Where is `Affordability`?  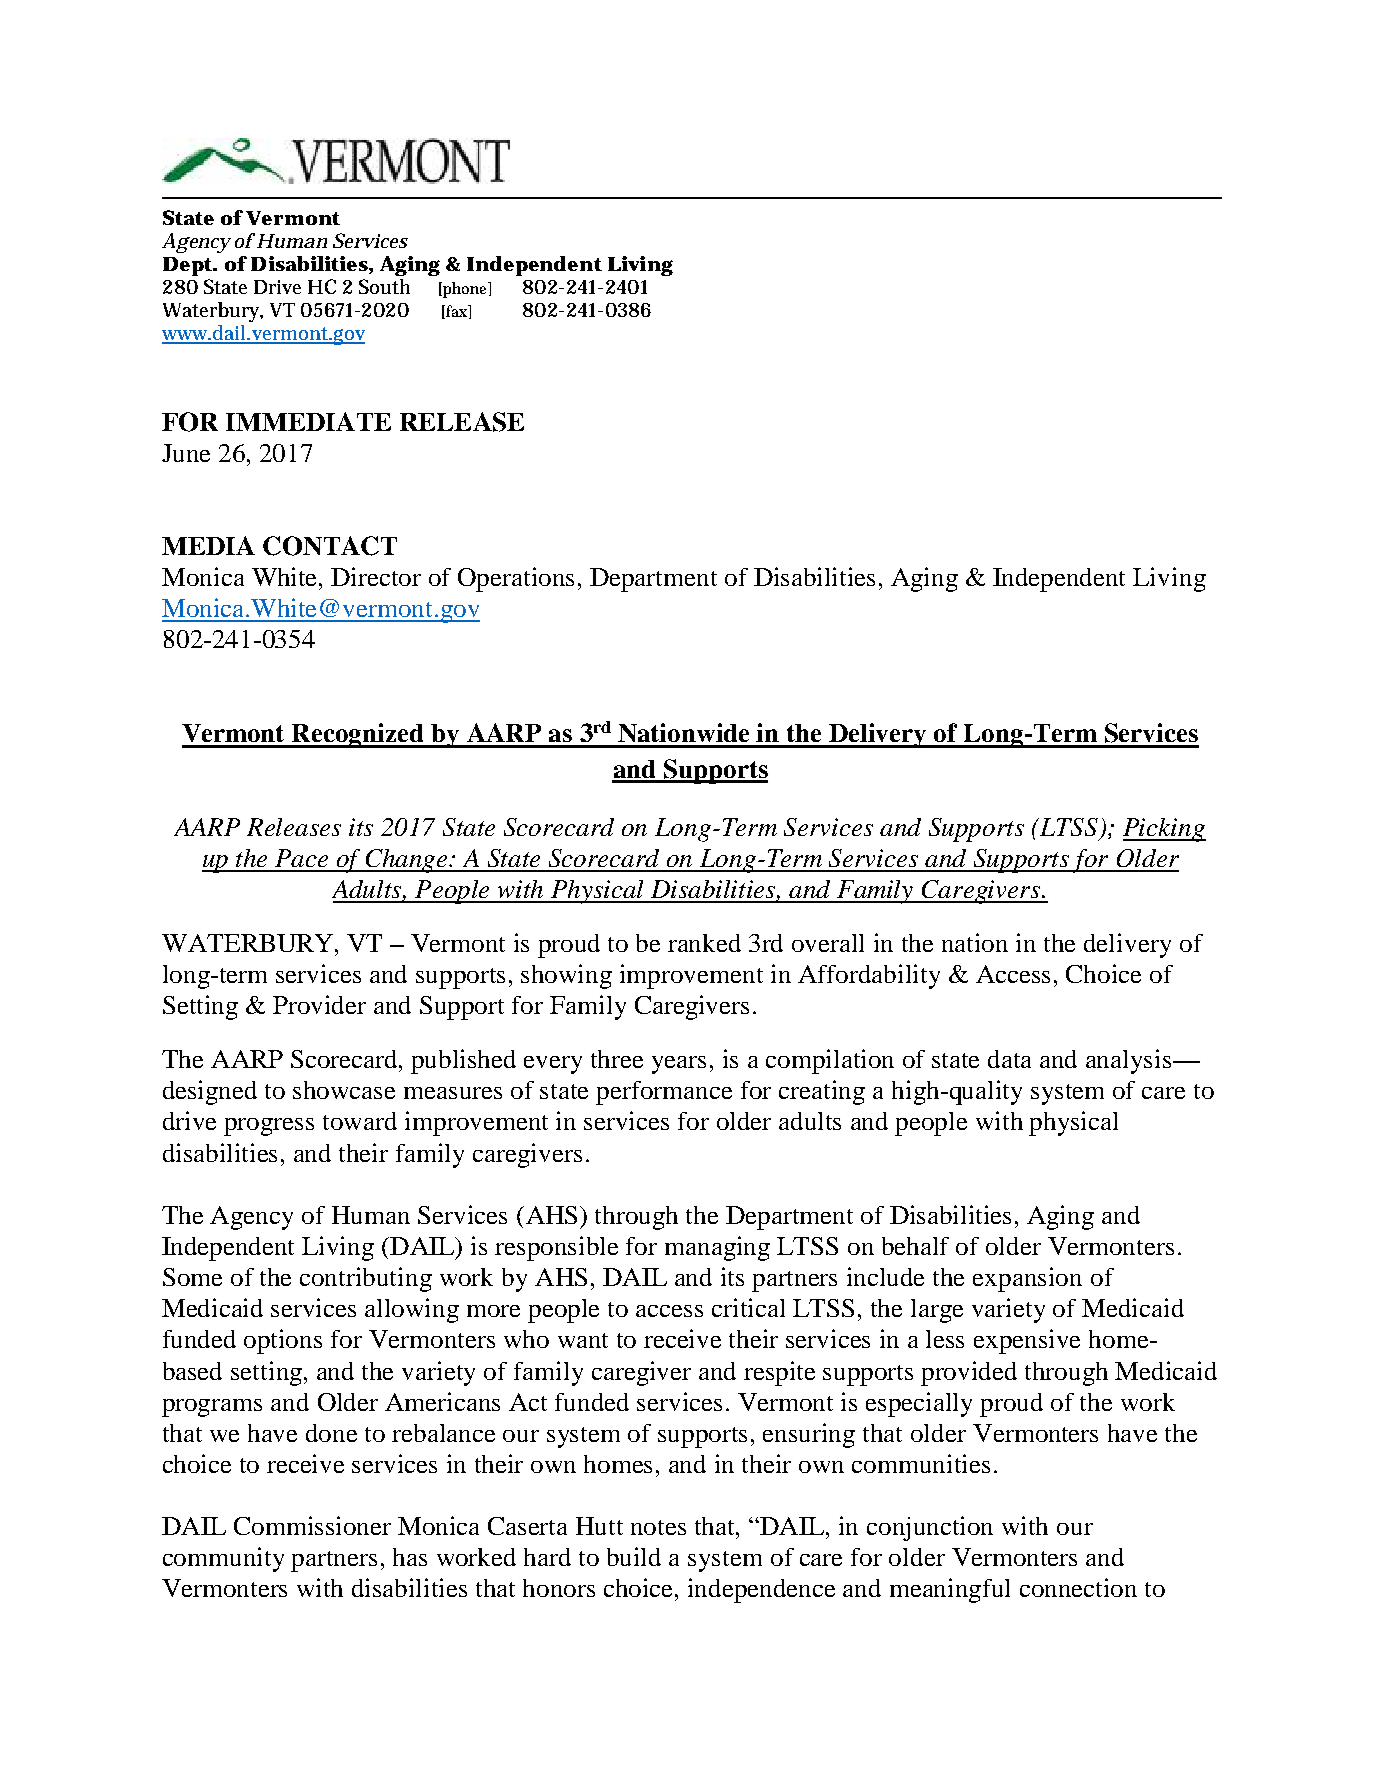 Affordability is located at coordinates (869, 976).
